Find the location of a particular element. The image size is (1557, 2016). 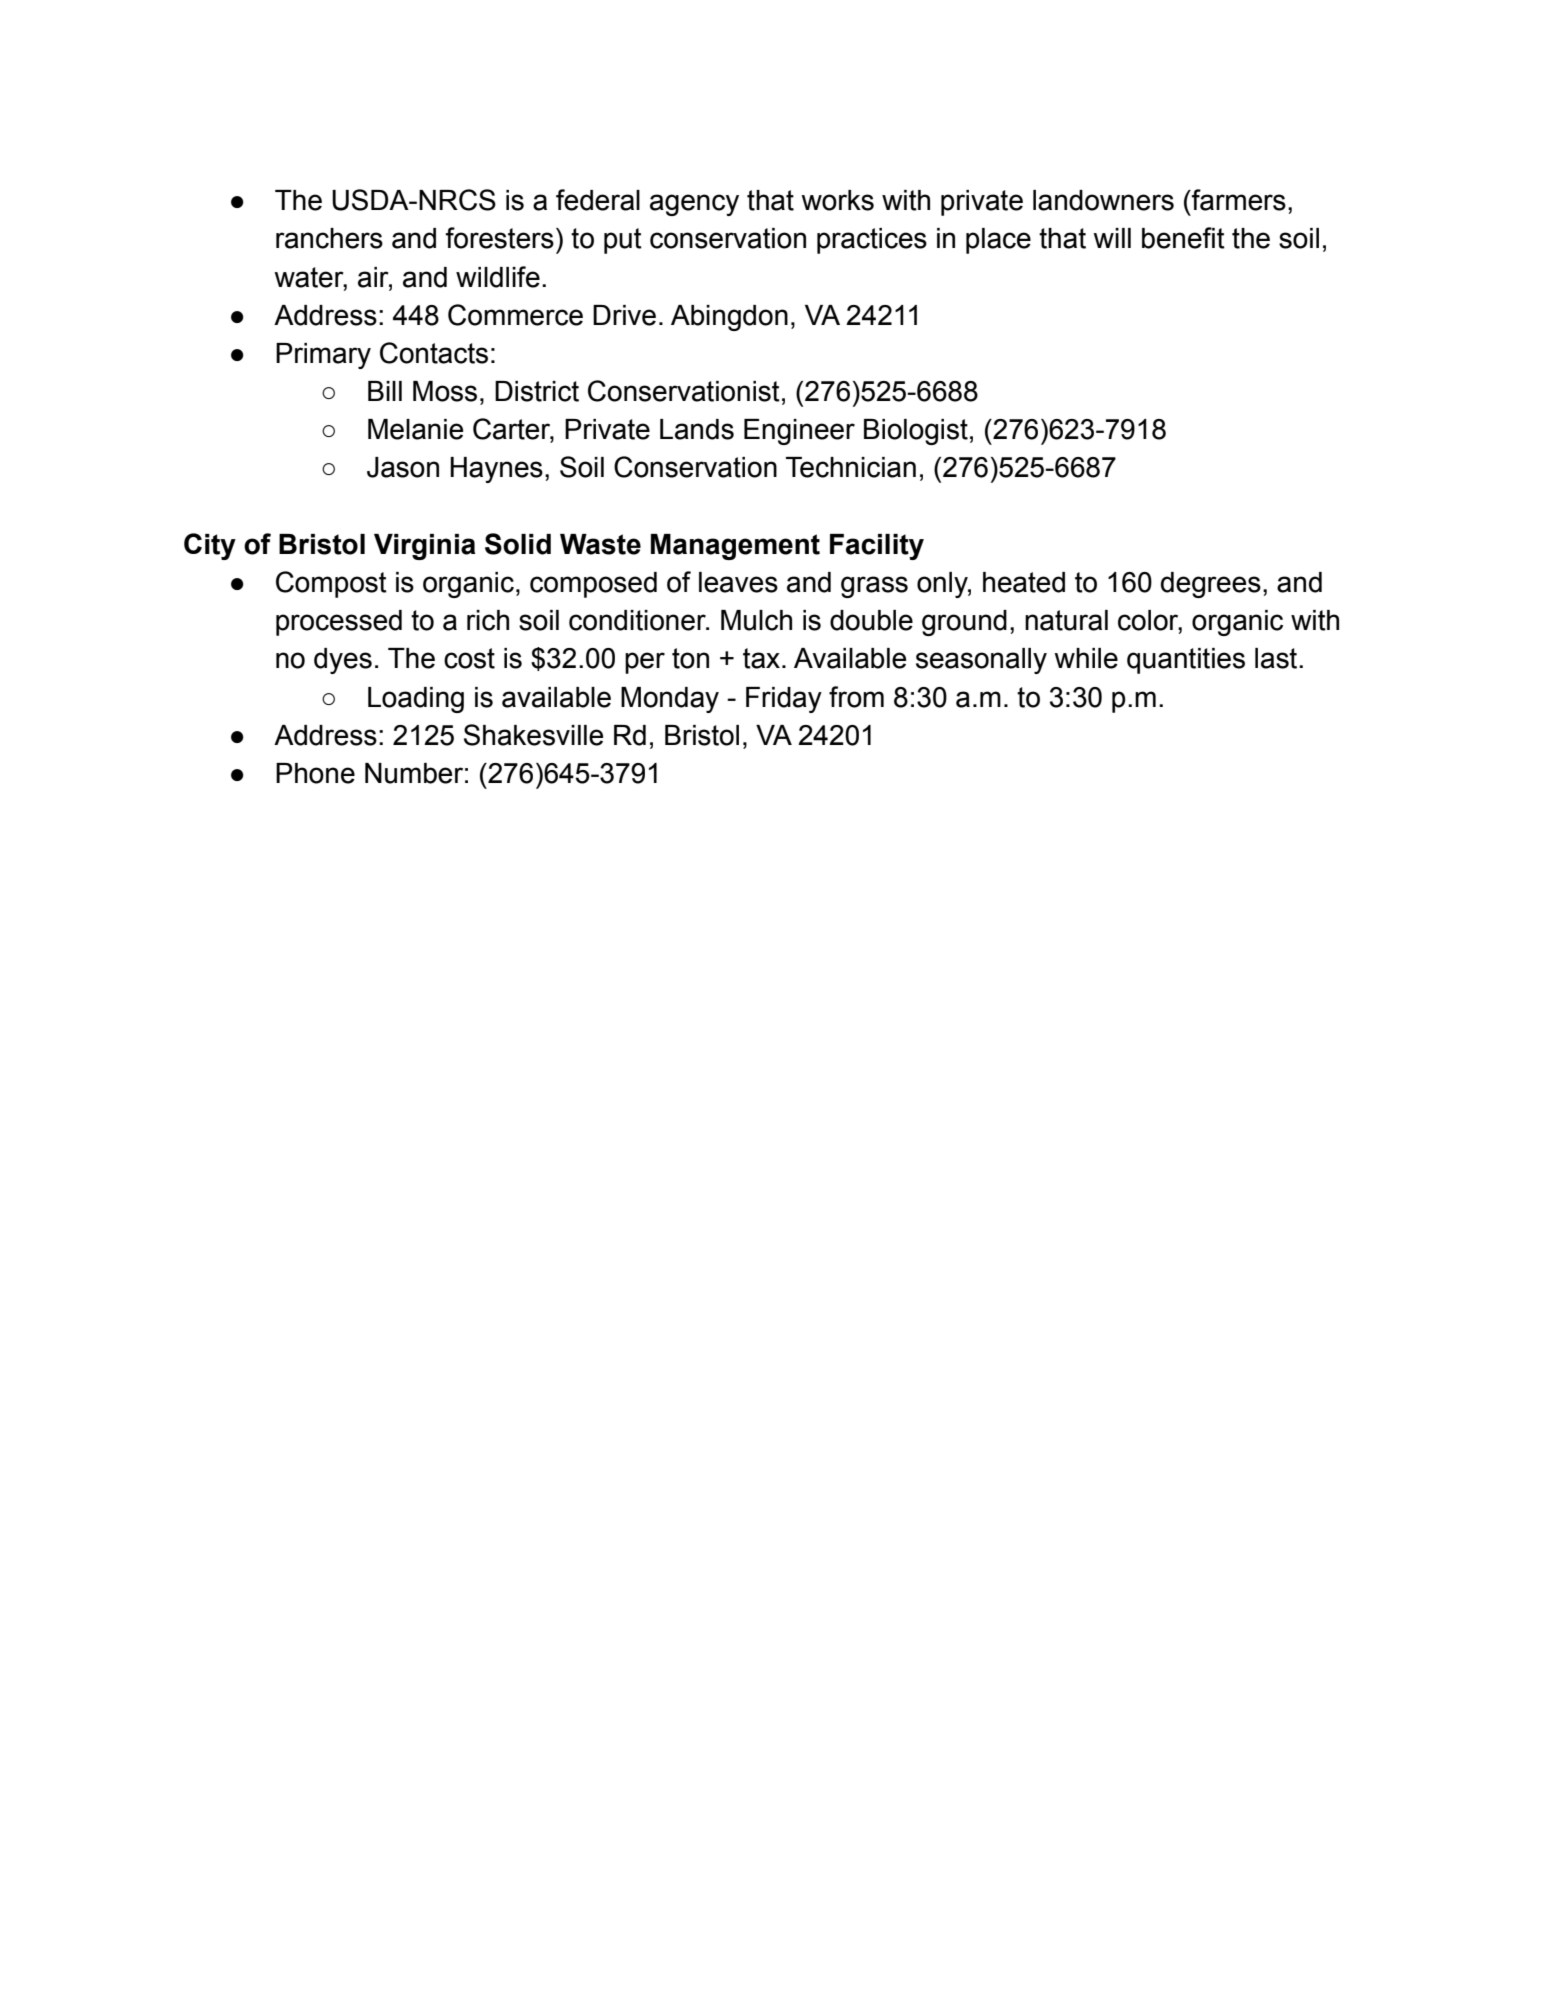

agency is located at coordinates (694, 205).
